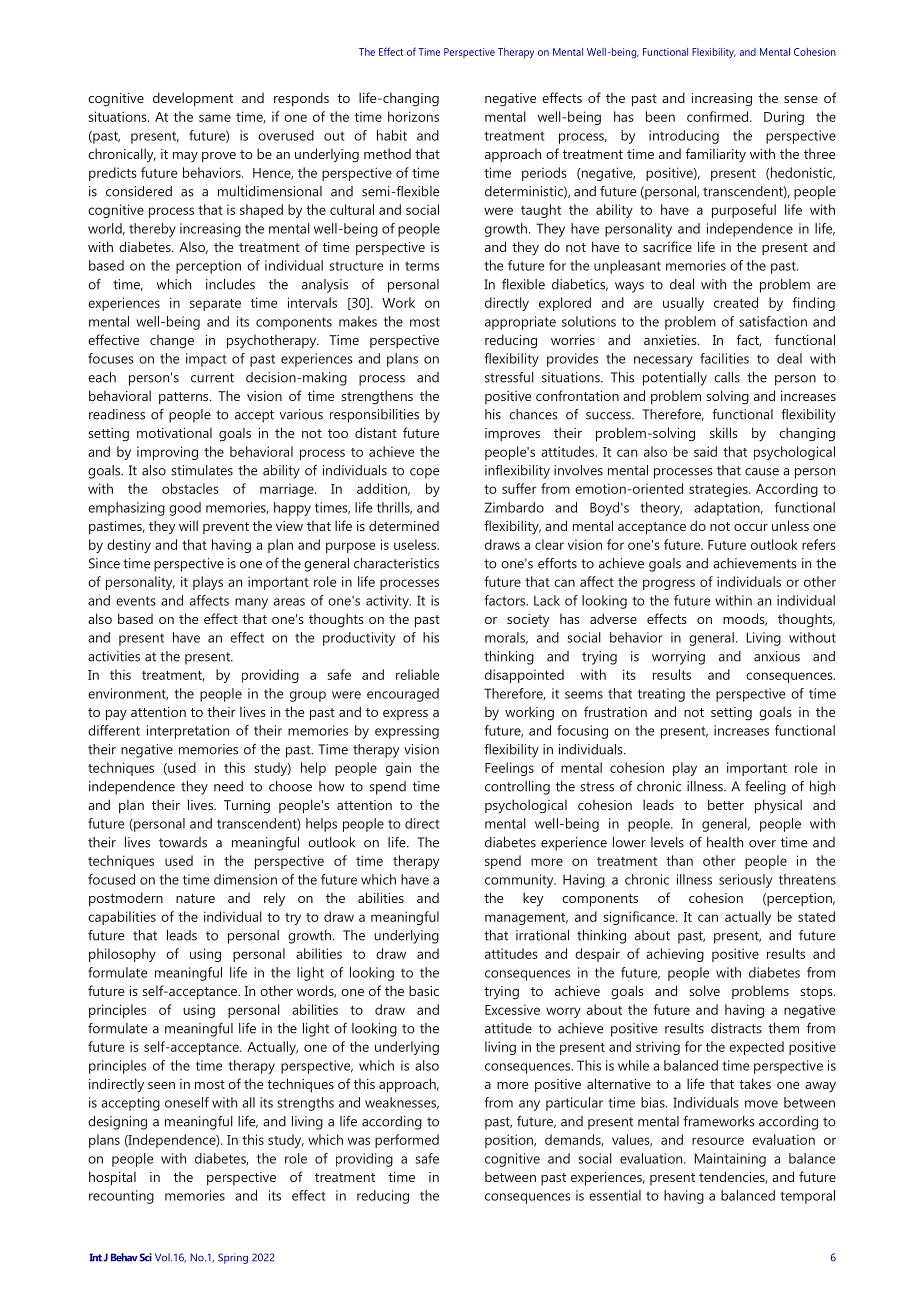  Describe the element at coordinates (725, 842) in the screenshot. I see `health` at that location.
